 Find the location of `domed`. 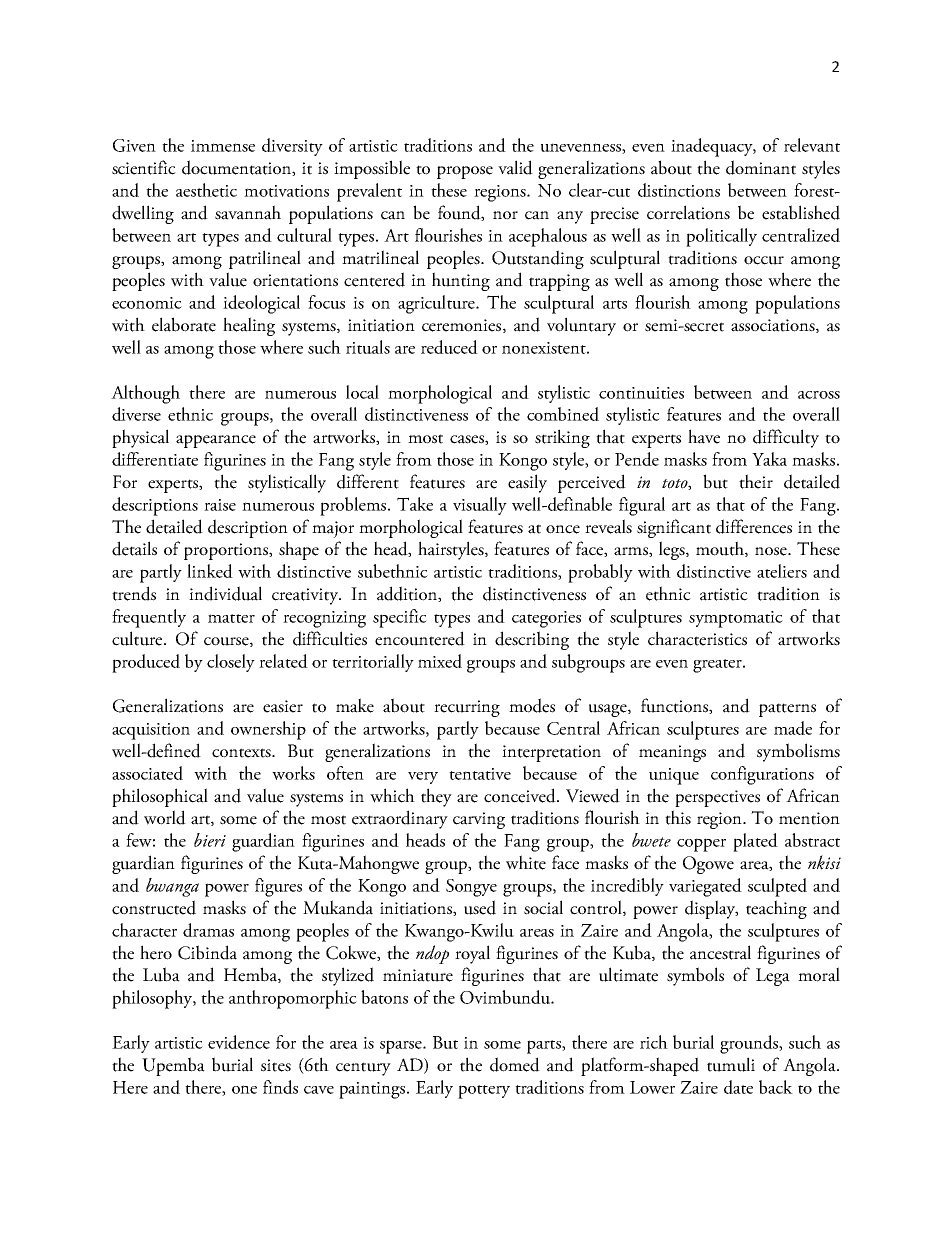

domed is located at coordinates (515, 1064).
